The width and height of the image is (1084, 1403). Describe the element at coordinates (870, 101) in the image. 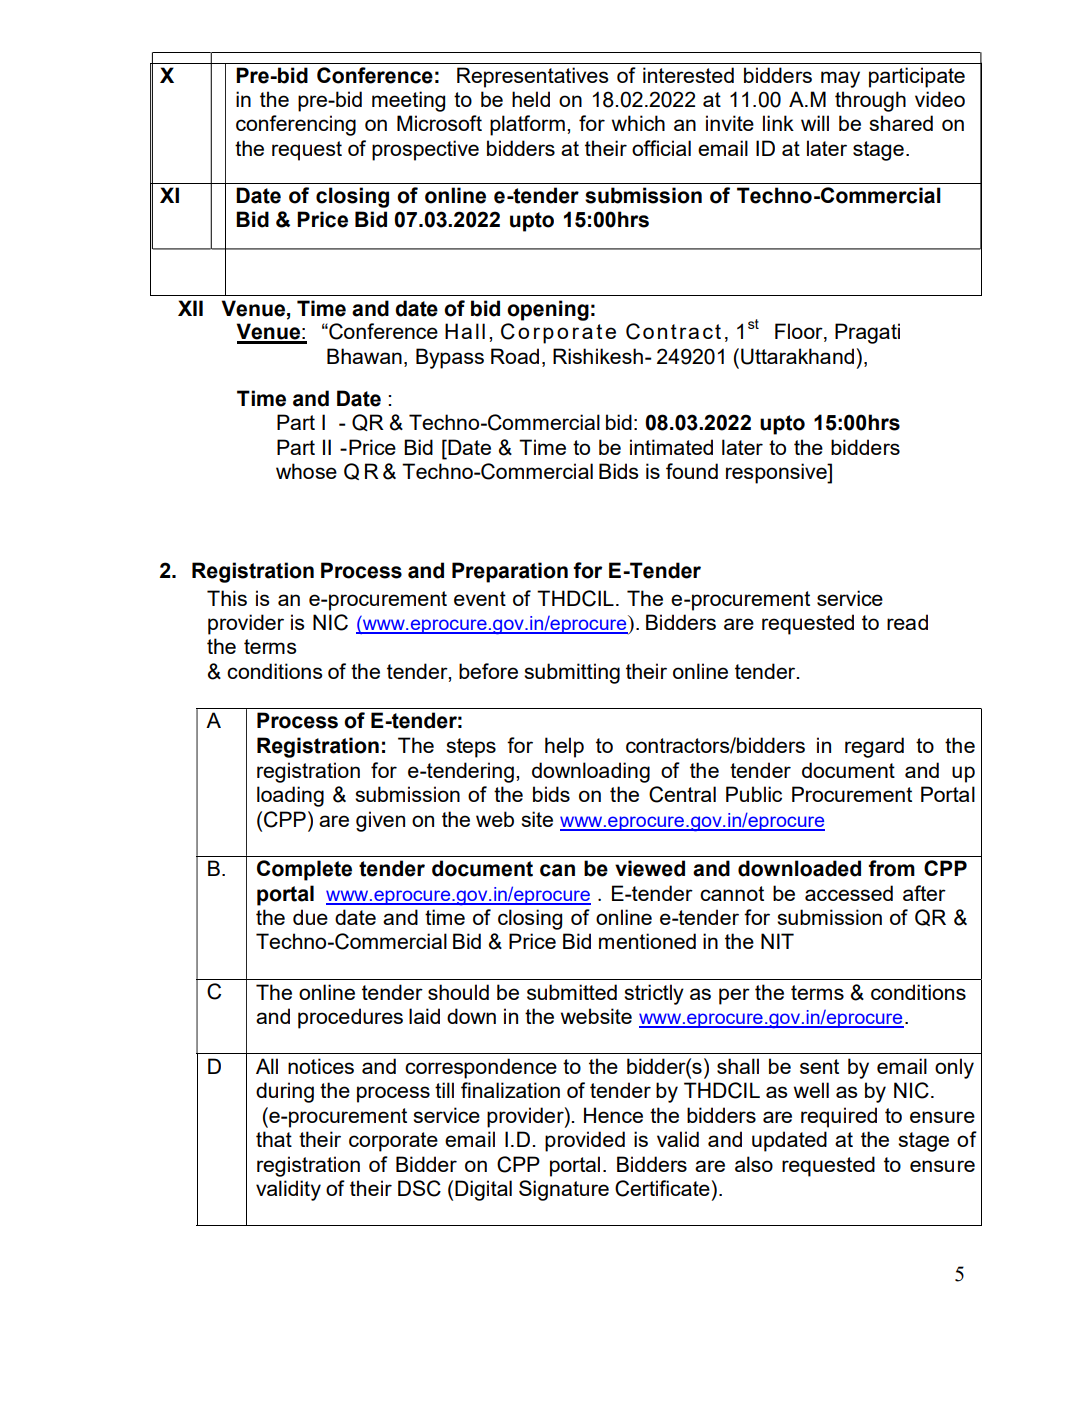

I see `through` at that location.
